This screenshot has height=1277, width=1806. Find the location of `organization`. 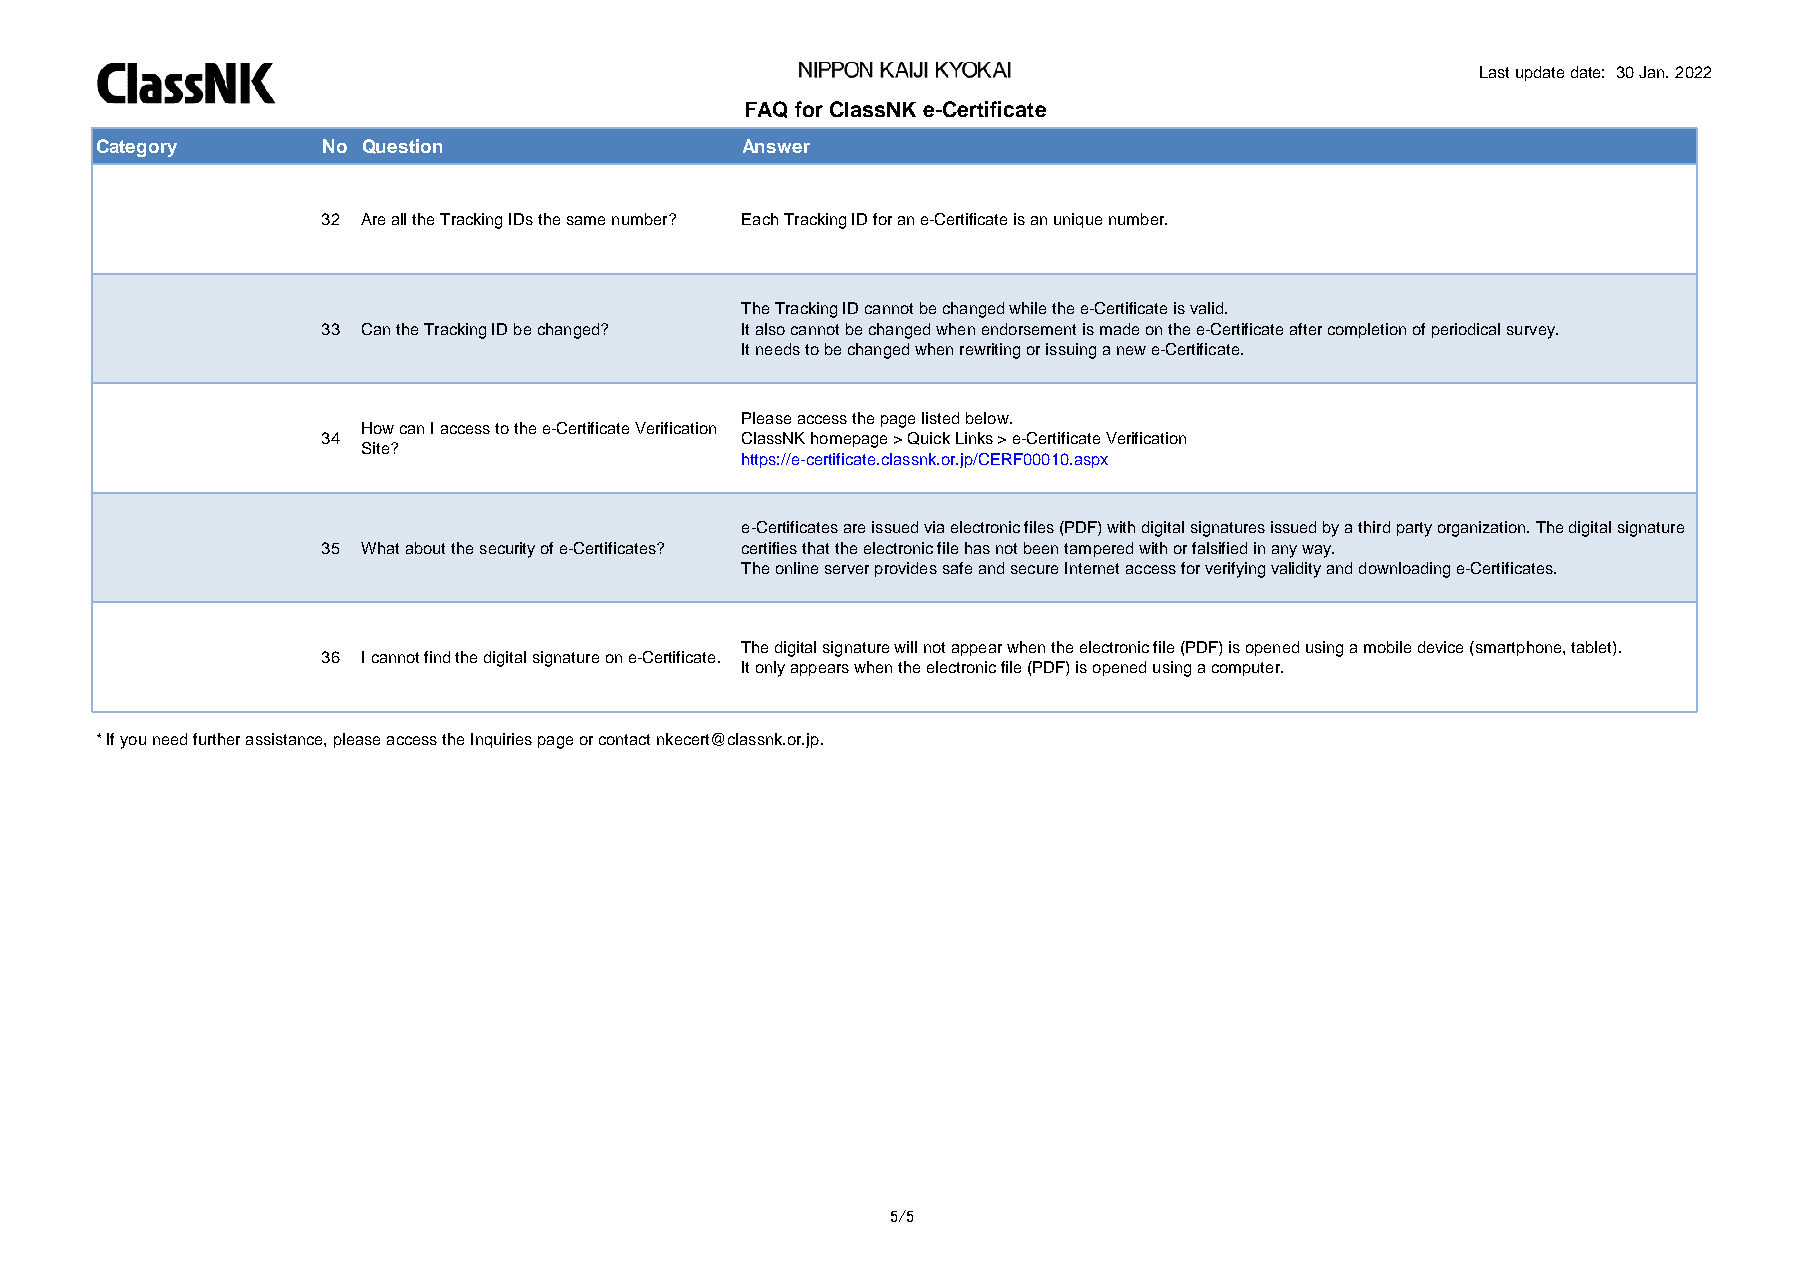

organization is located at coordinates (1483, 529).
